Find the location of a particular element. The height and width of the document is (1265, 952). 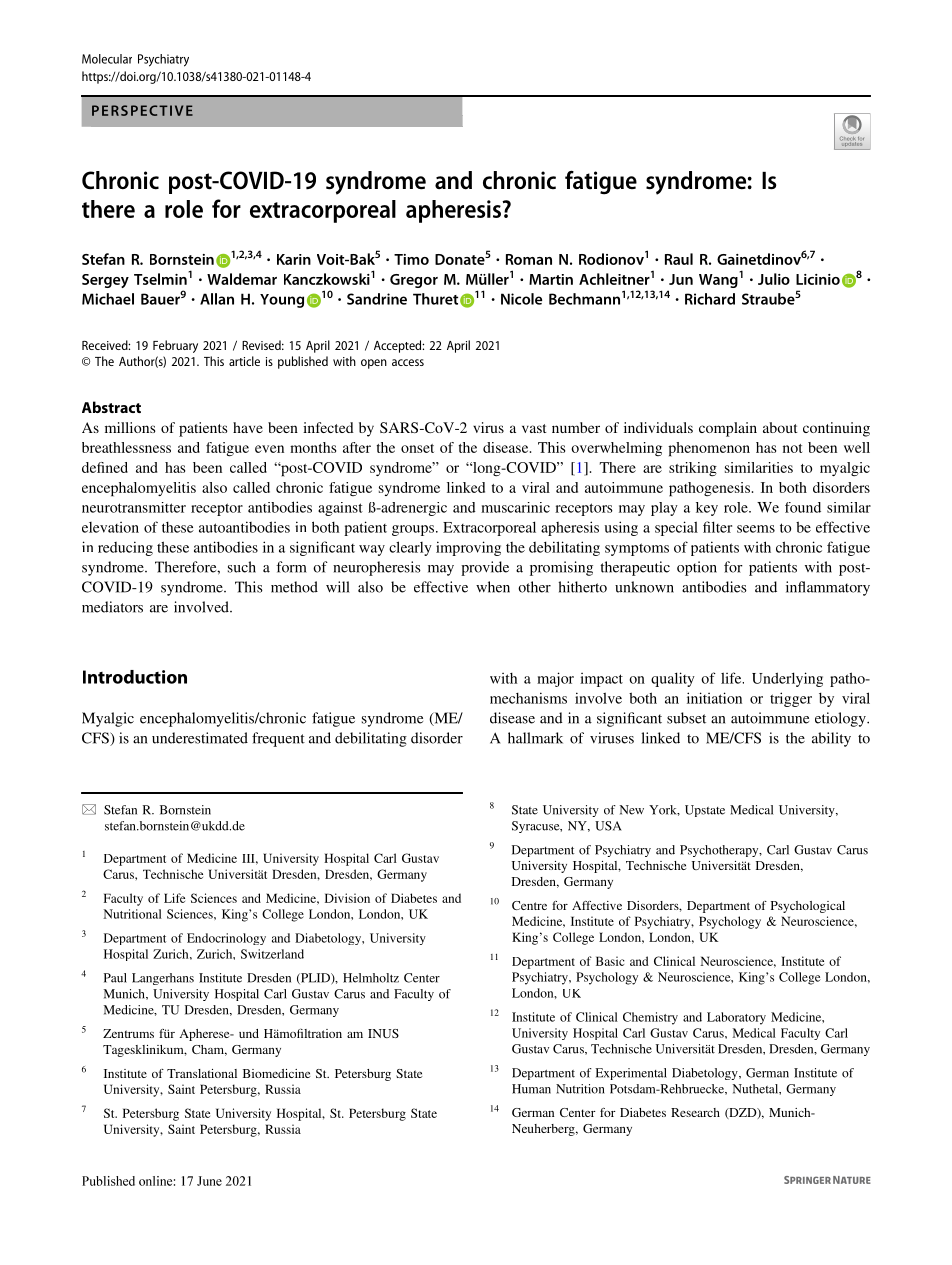

Human is located at coordinates (531, 1089).
